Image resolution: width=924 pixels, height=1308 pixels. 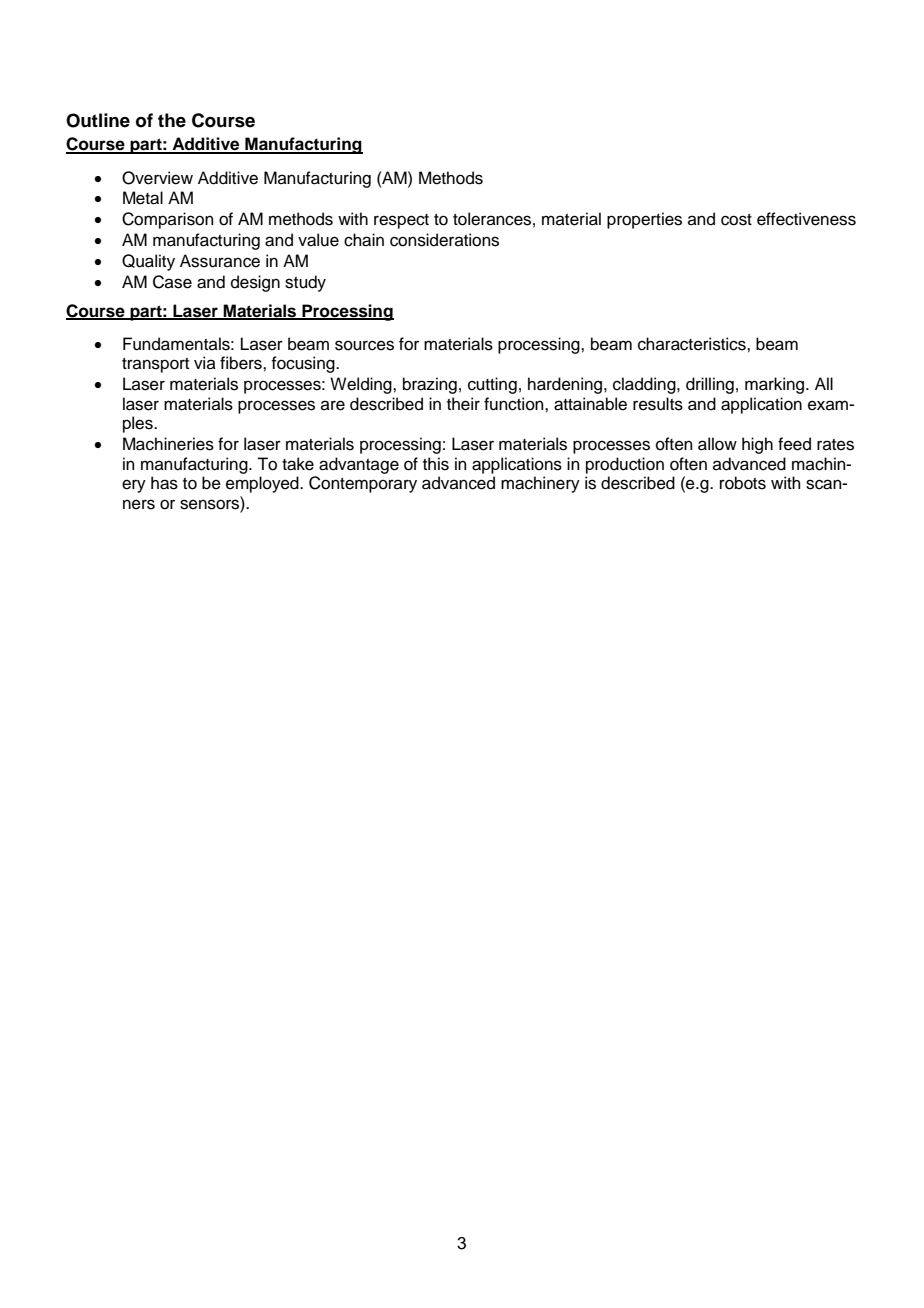 I want to click on employed, so click(x=263, y=484).
